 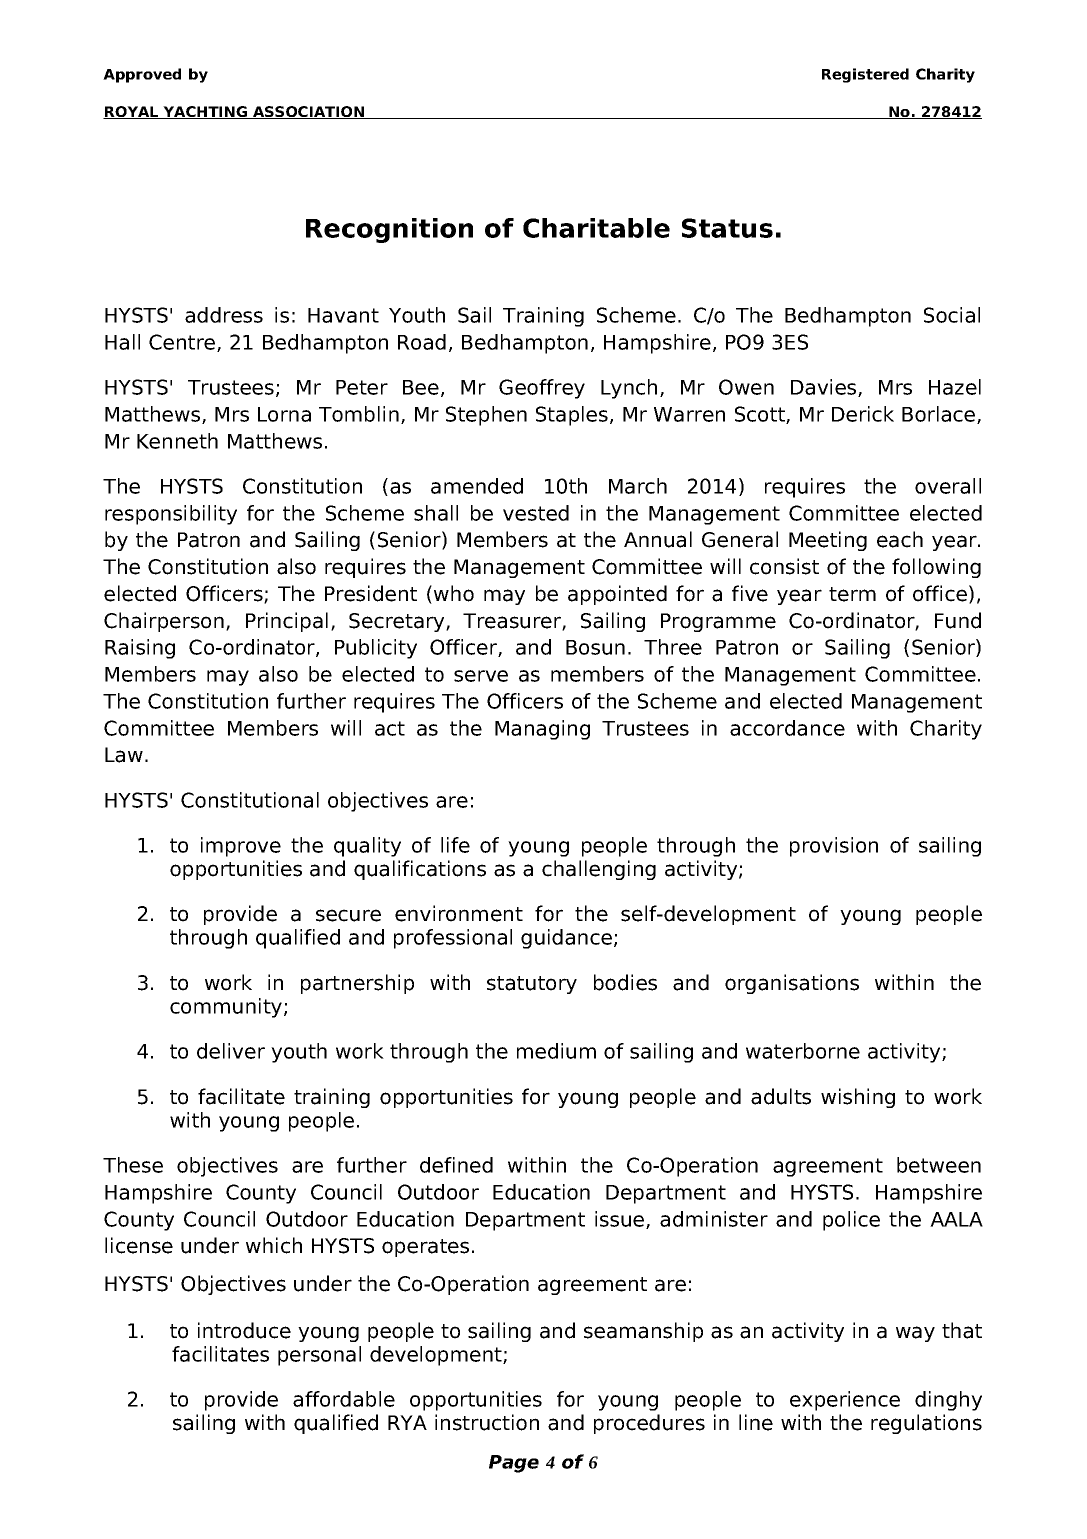 I want to click on wishing, so click(x=858, y=1098).
